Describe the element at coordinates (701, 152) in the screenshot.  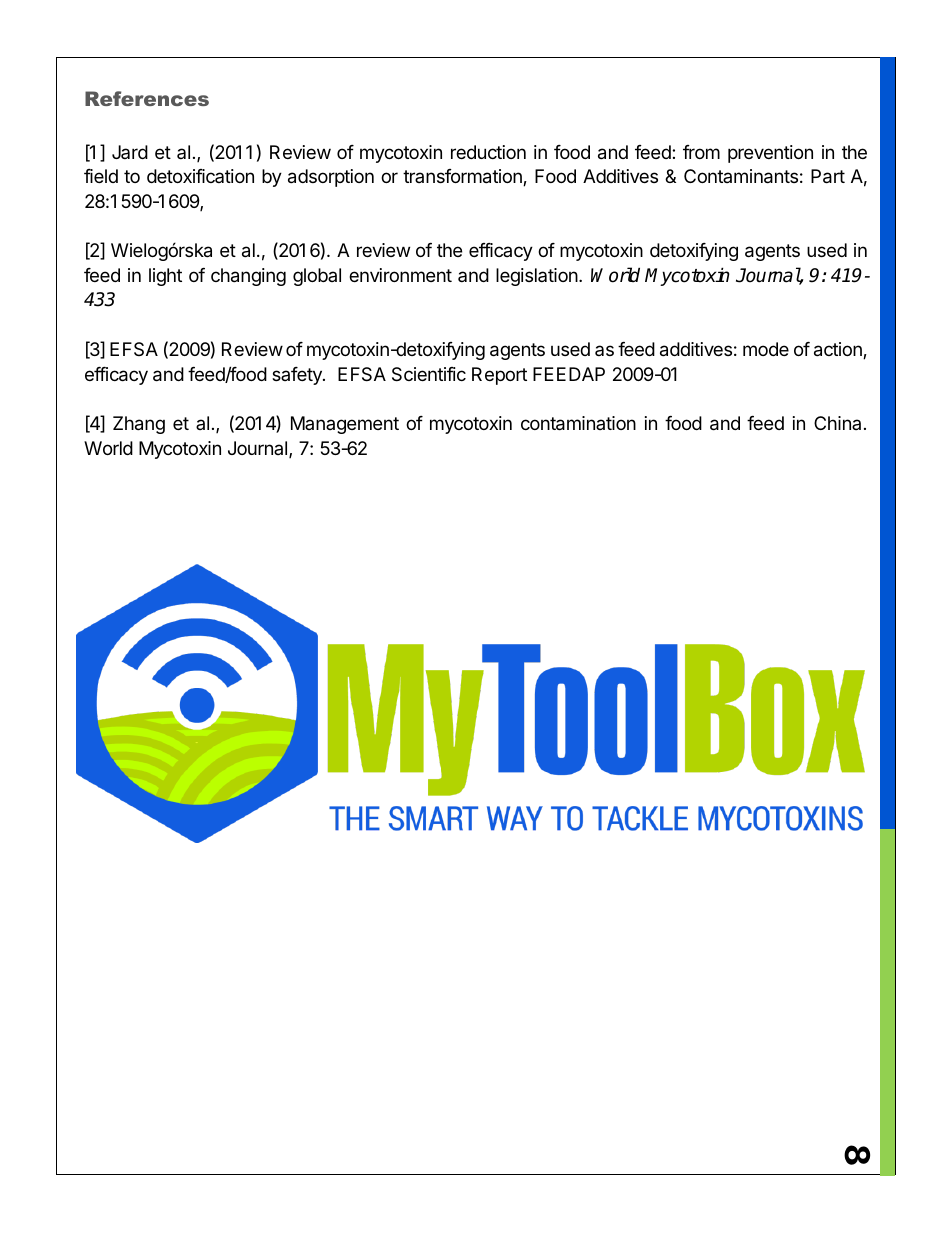
I see `from` at that location.
